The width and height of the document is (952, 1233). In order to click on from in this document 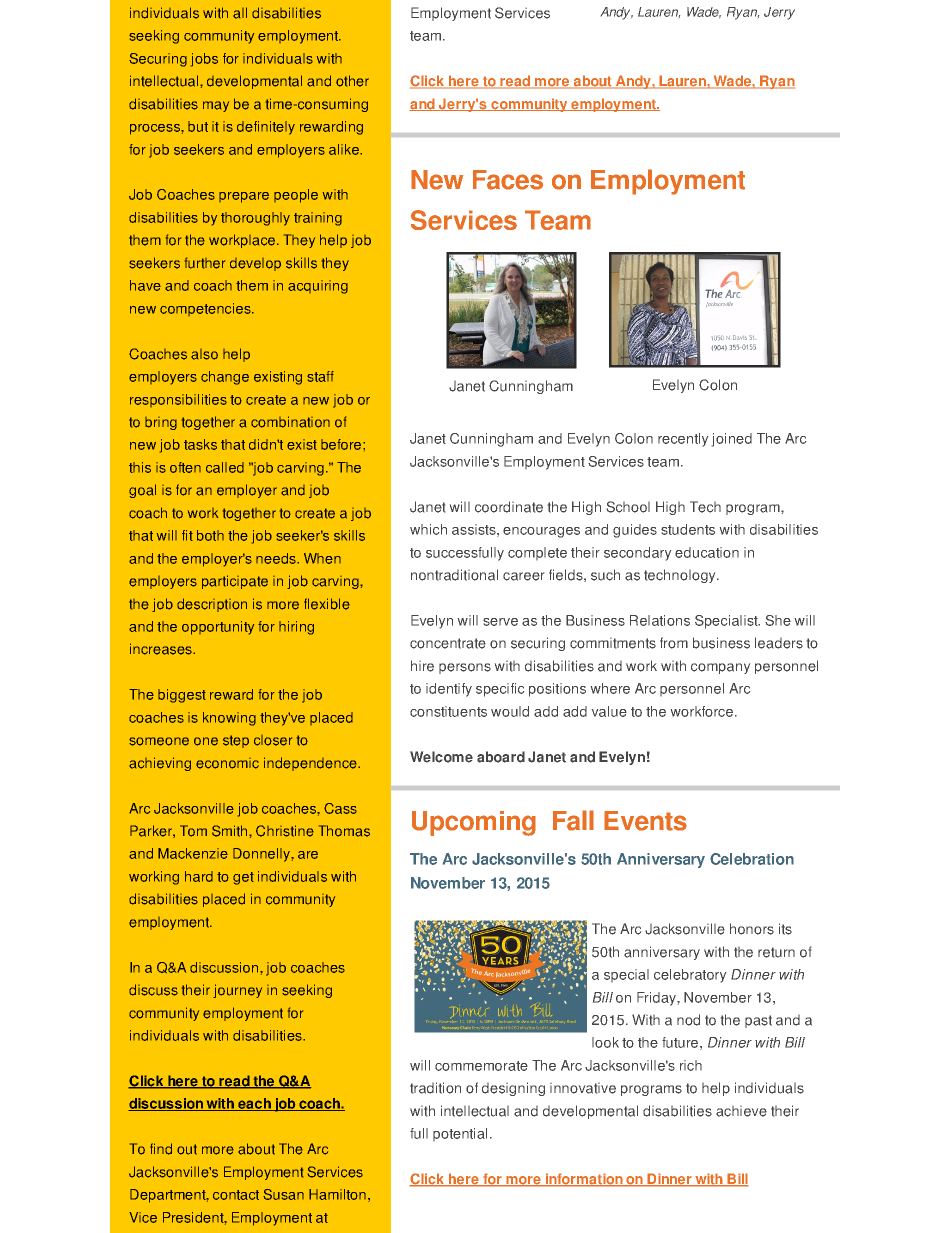, I will do `click(674, 643)`.
